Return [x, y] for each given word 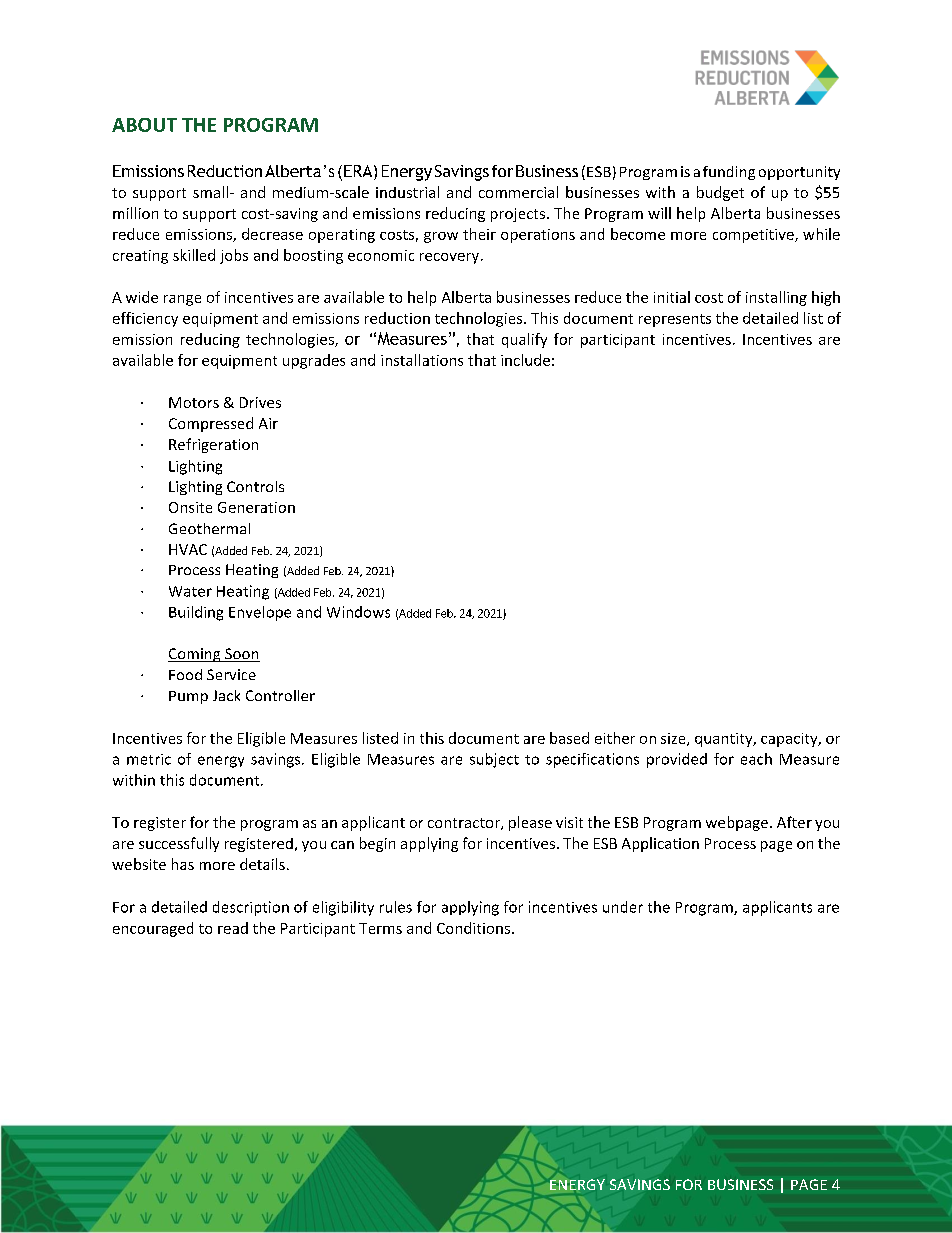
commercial [518, 192]
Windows [358, 612]
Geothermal [209, 528]
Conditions [475, 928]
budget [720, 193]
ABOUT [144, 125]
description [251, 908]
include [525, 360]
